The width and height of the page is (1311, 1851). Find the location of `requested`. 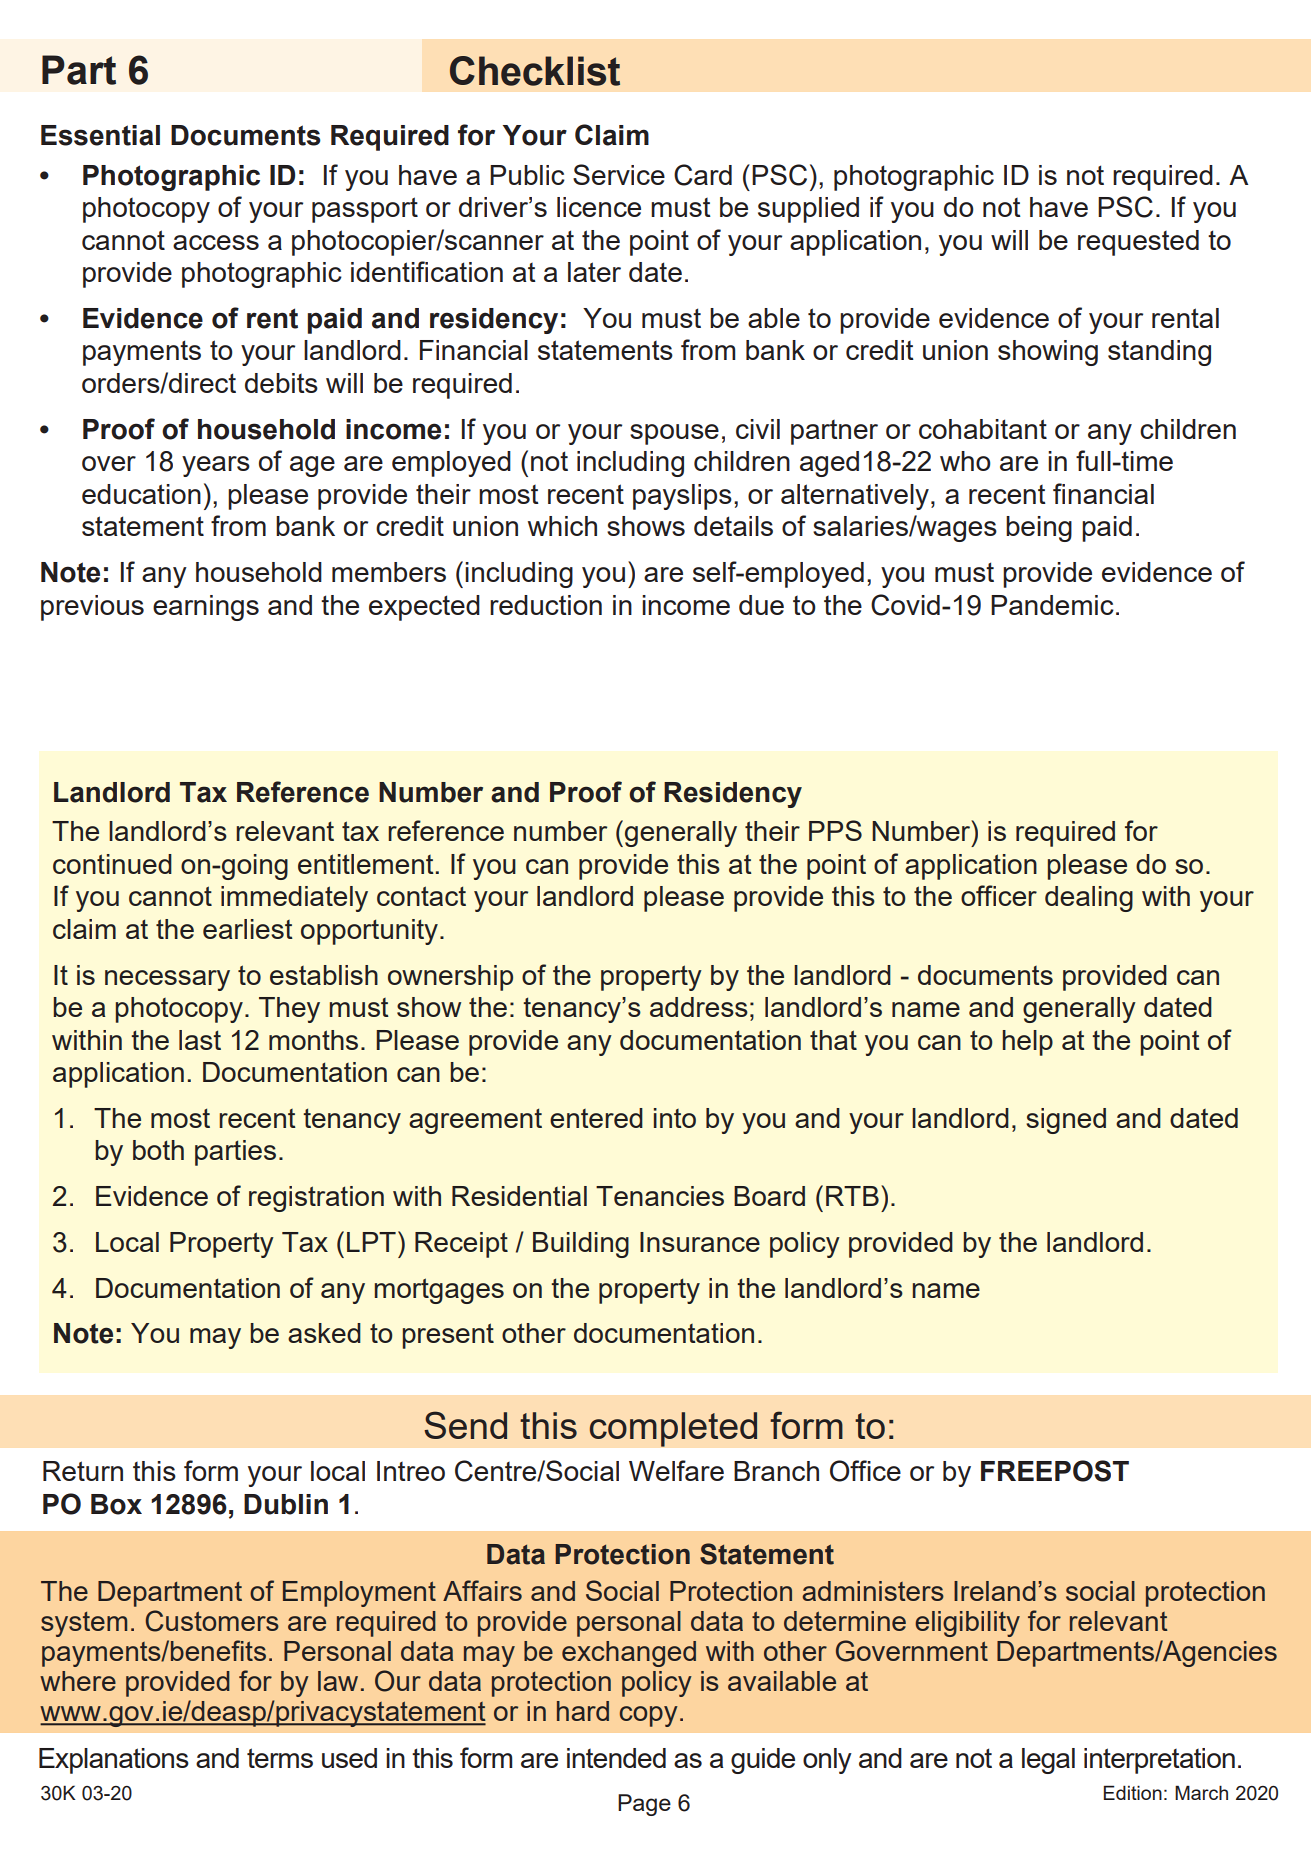

requested is located at coordinates (1138, 243).
